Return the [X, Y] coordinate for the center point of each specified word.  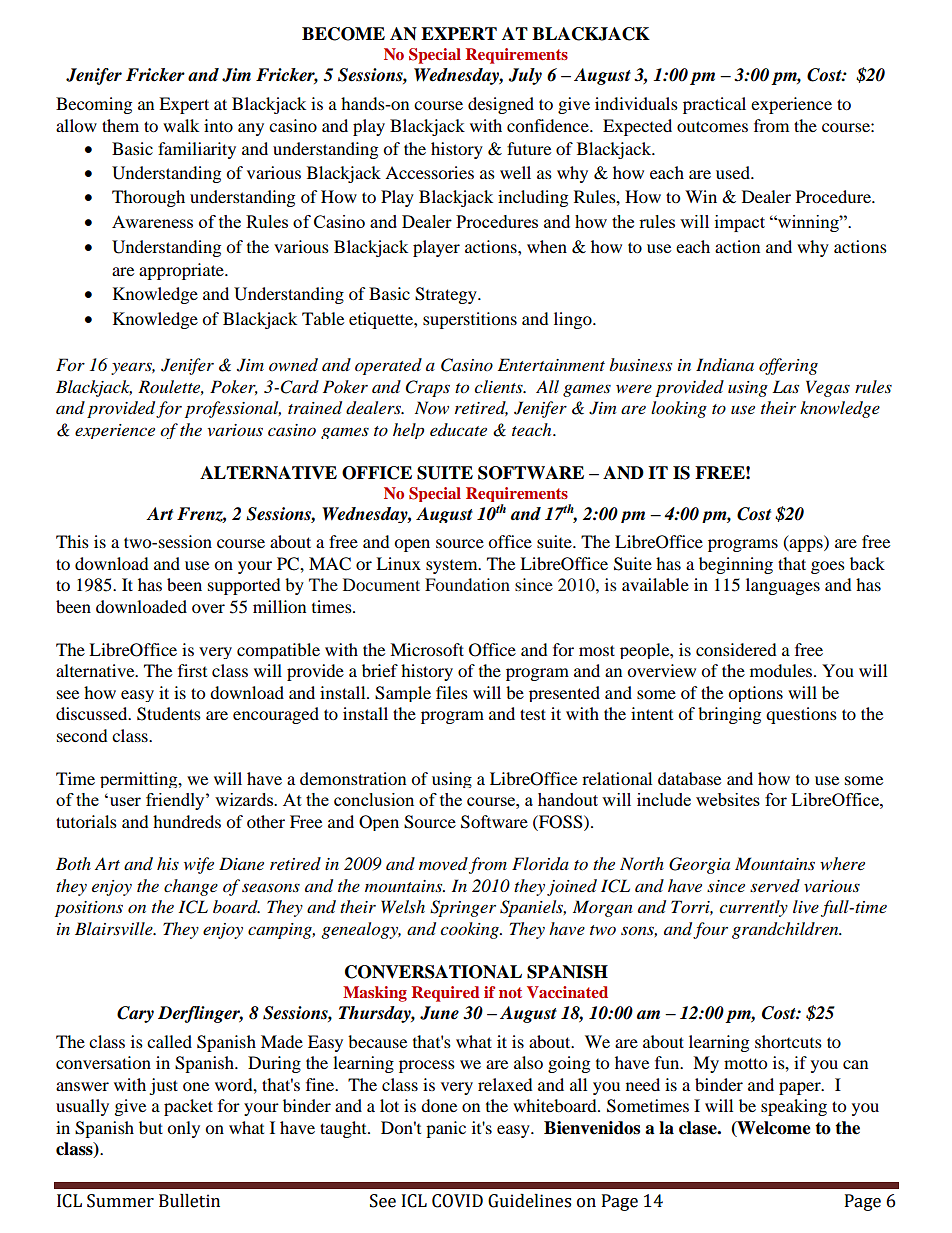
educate [458, 429]
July [525, 76]
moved [443, 863]
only [183, 1129]
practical [714, 105]
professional [233, 409]
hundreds [187, 821]
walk [181, 125]
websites [728, 799]
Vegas [828, 388]
